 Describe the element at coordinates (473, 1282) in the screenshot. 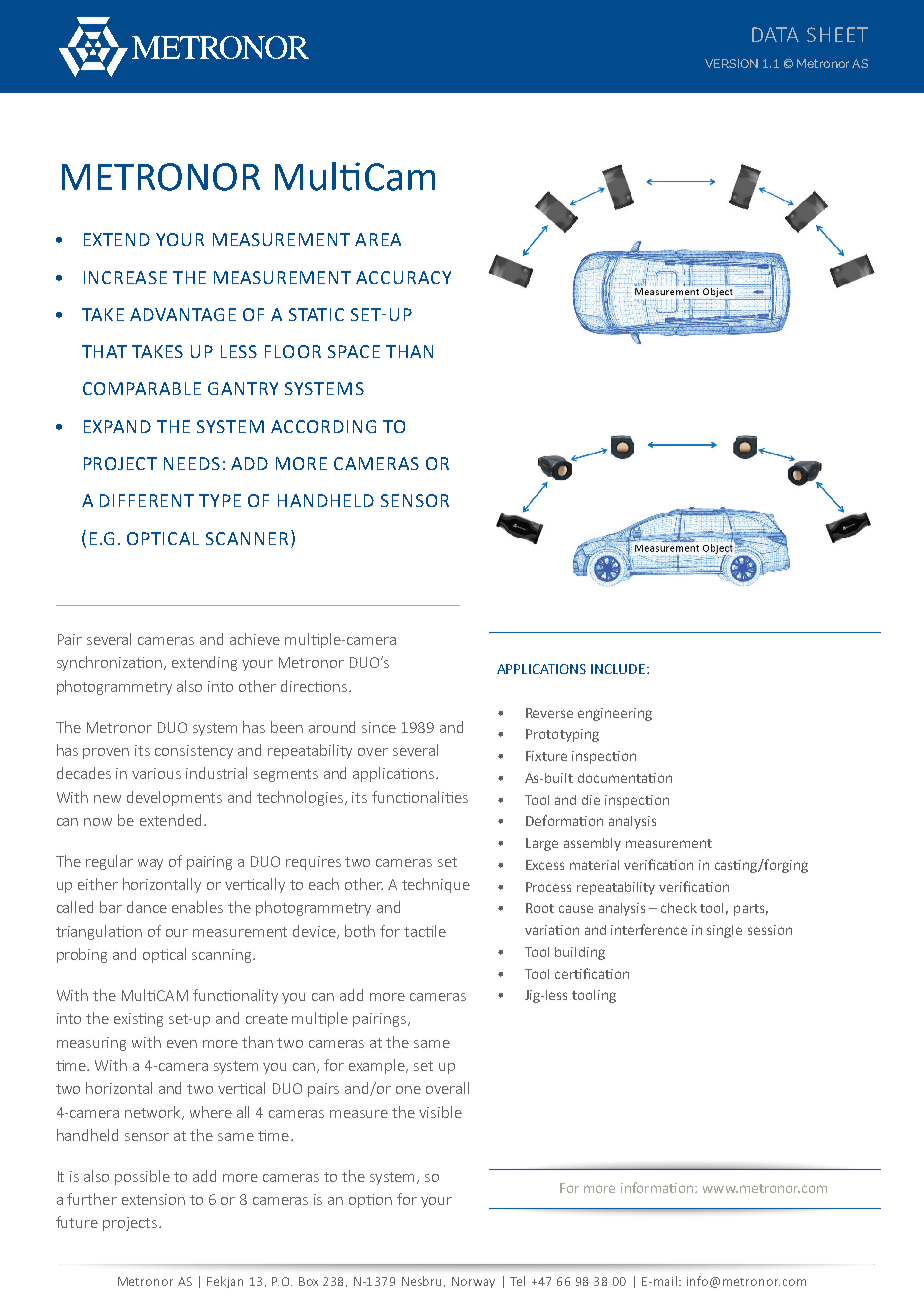

I see `Norway` at that location.
